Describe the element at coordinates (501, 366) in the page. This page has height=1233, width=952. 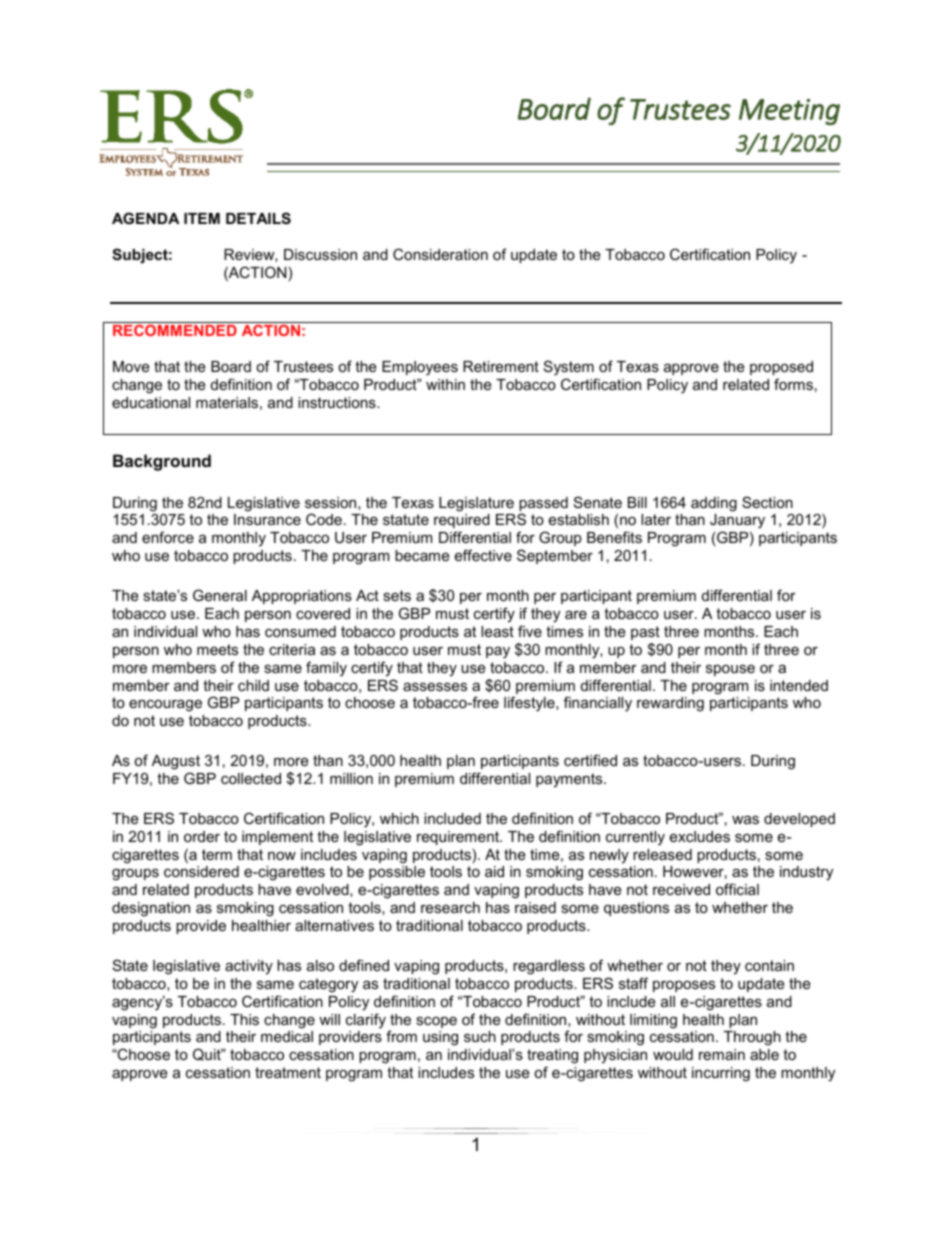
I see `Retirement` at that location.
